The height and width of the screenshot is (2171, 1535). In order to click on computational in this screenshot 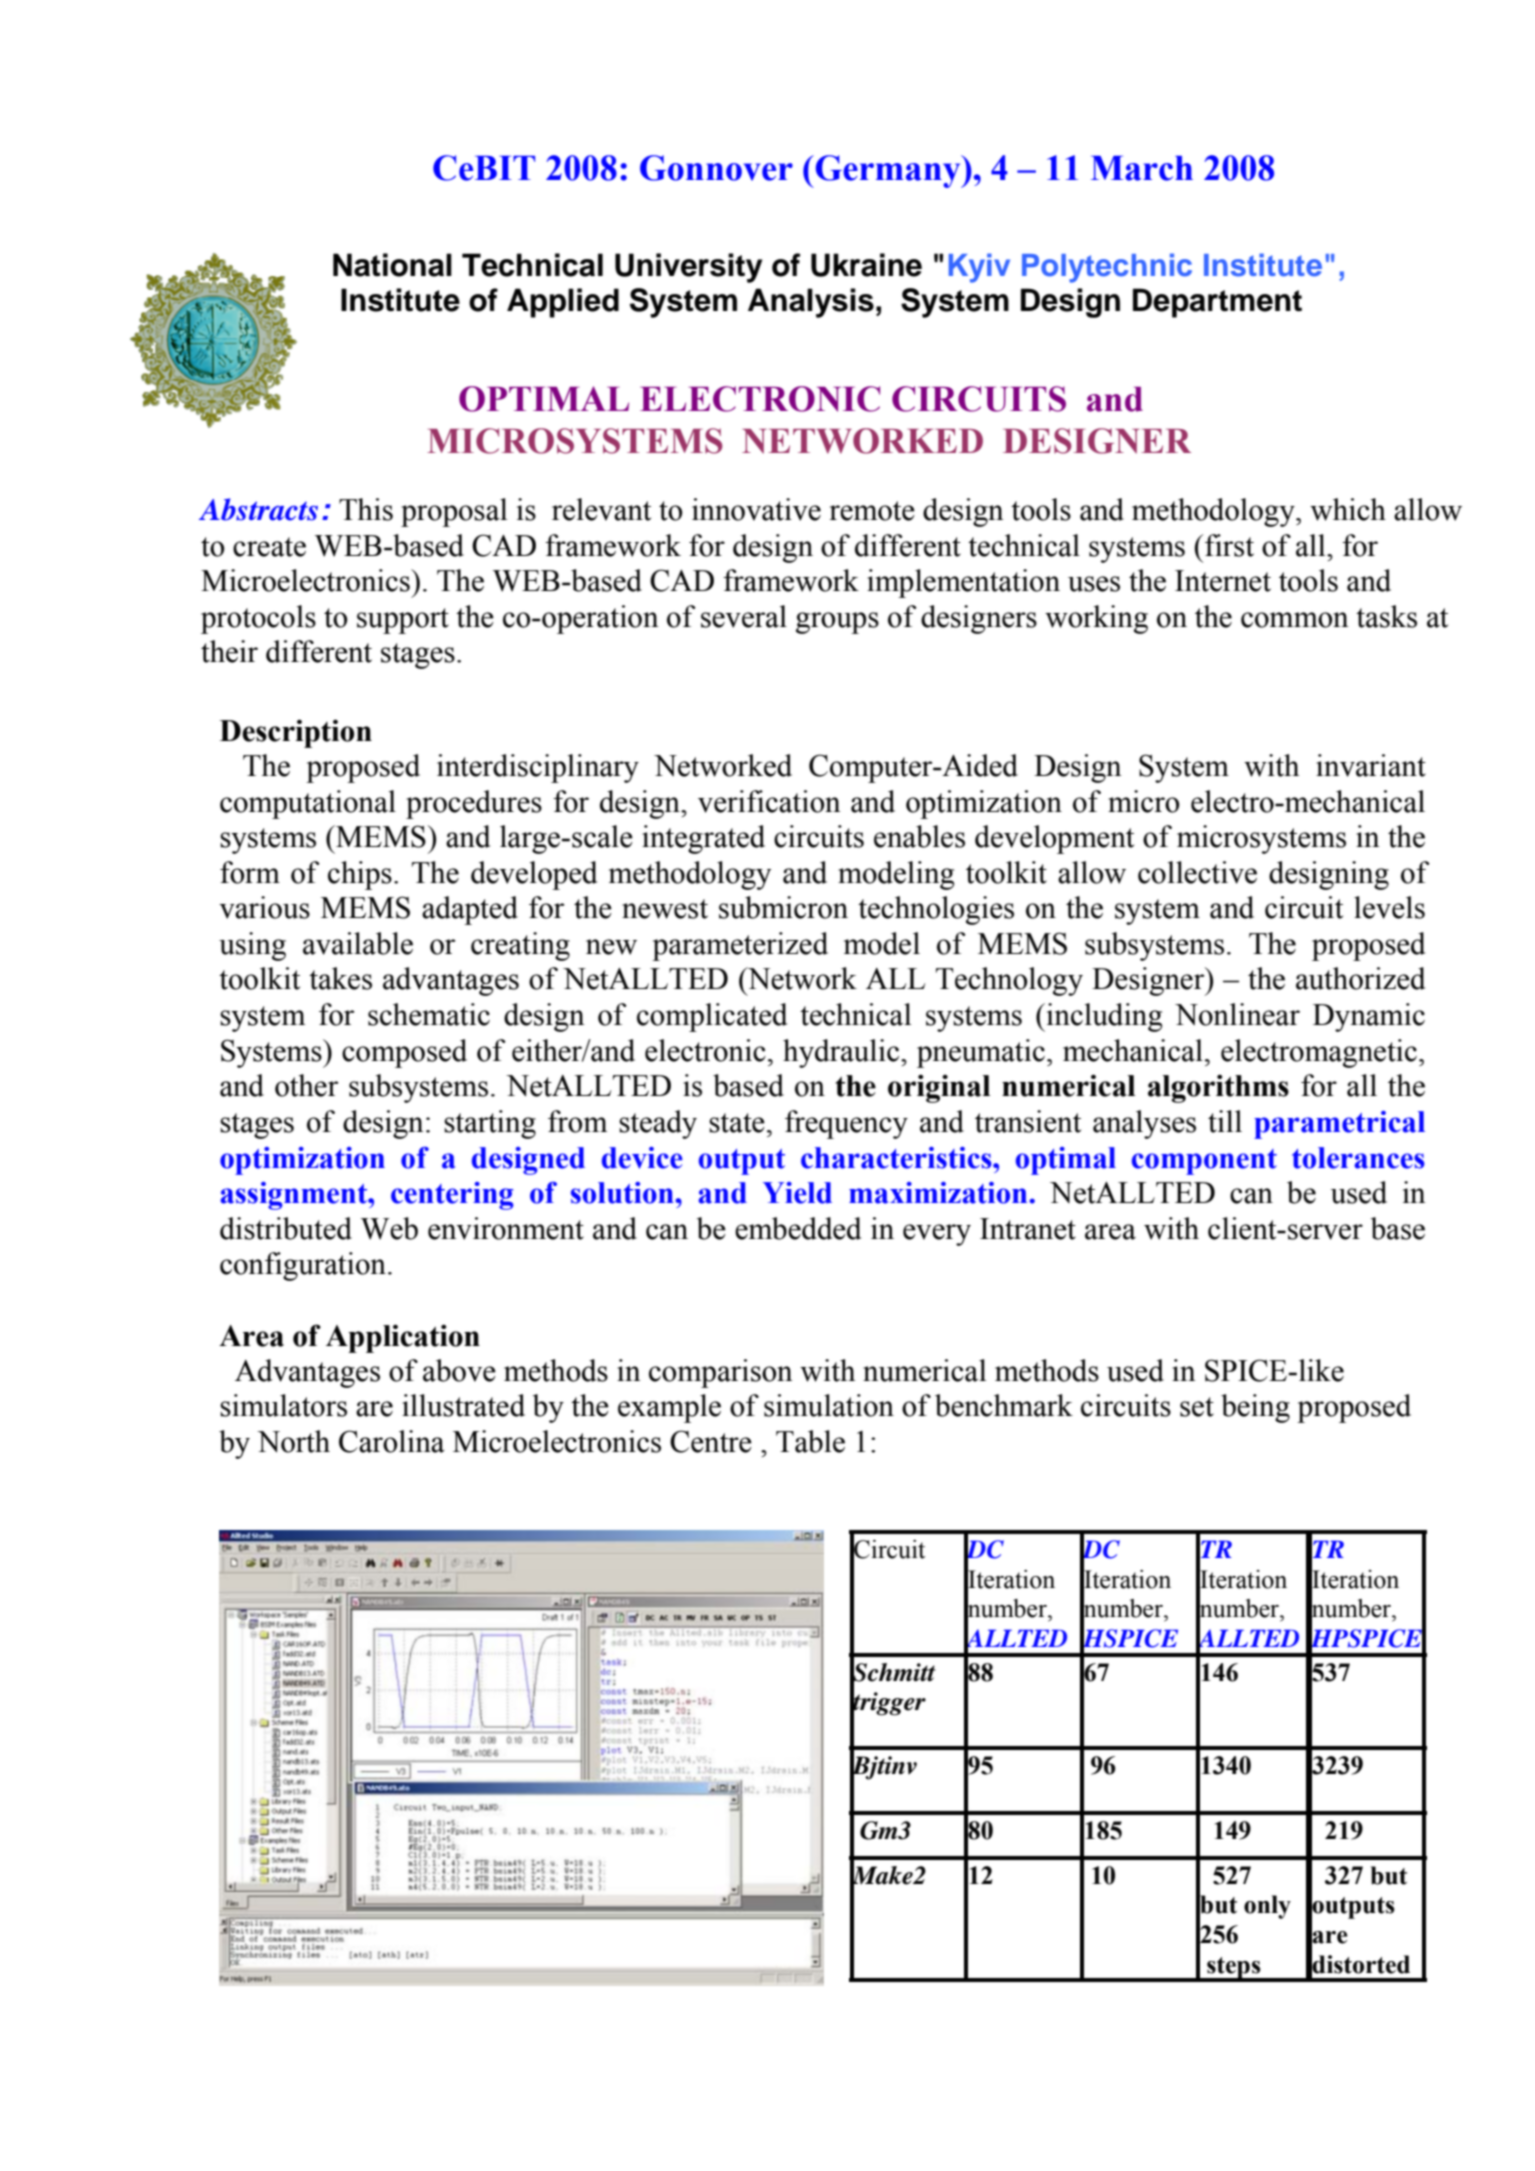, I will do `click(308, 804)`.
